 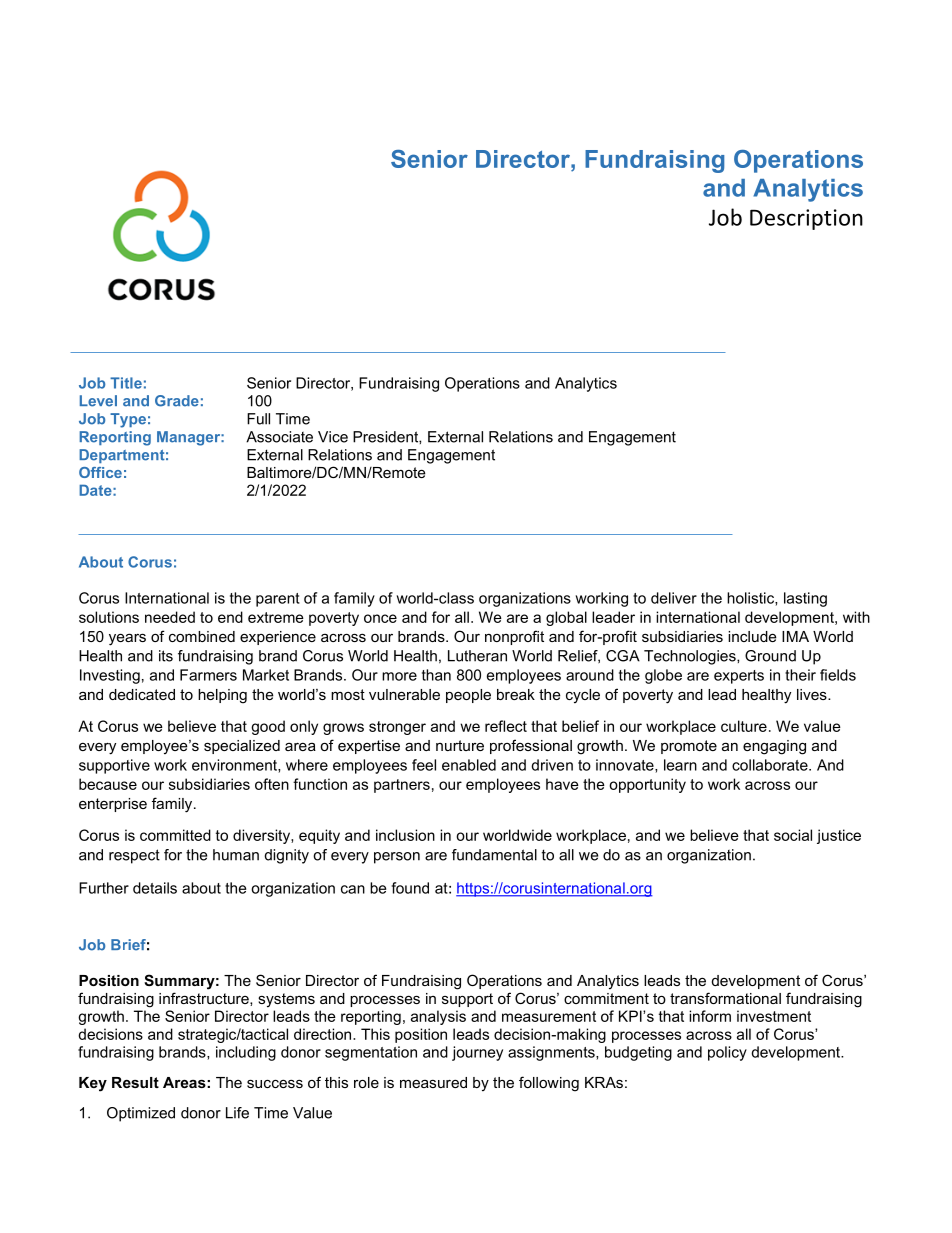 I want to click on Title, so click(x=126, y=383).
